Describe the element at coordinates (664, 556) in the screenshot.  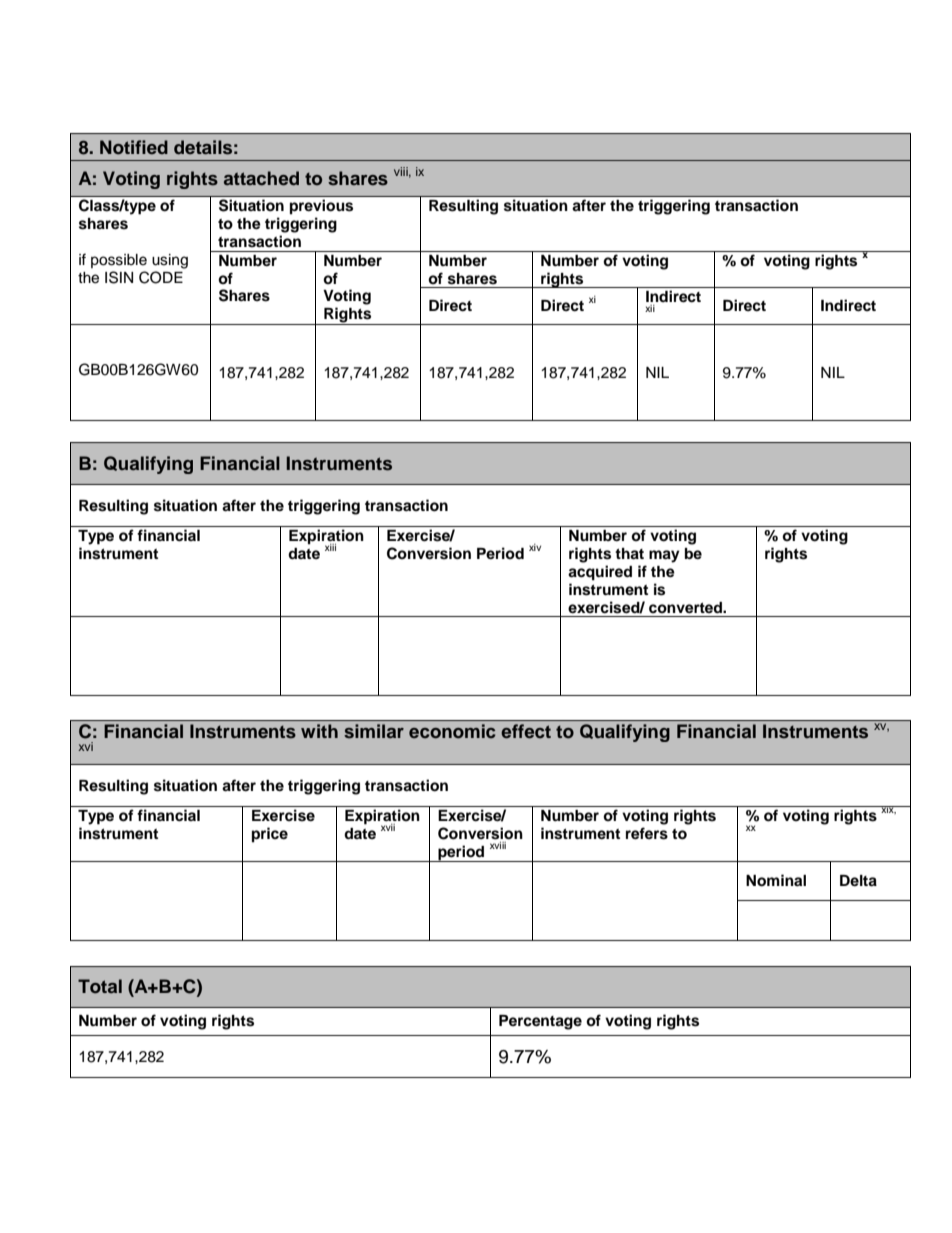
I see `may` at that location.
